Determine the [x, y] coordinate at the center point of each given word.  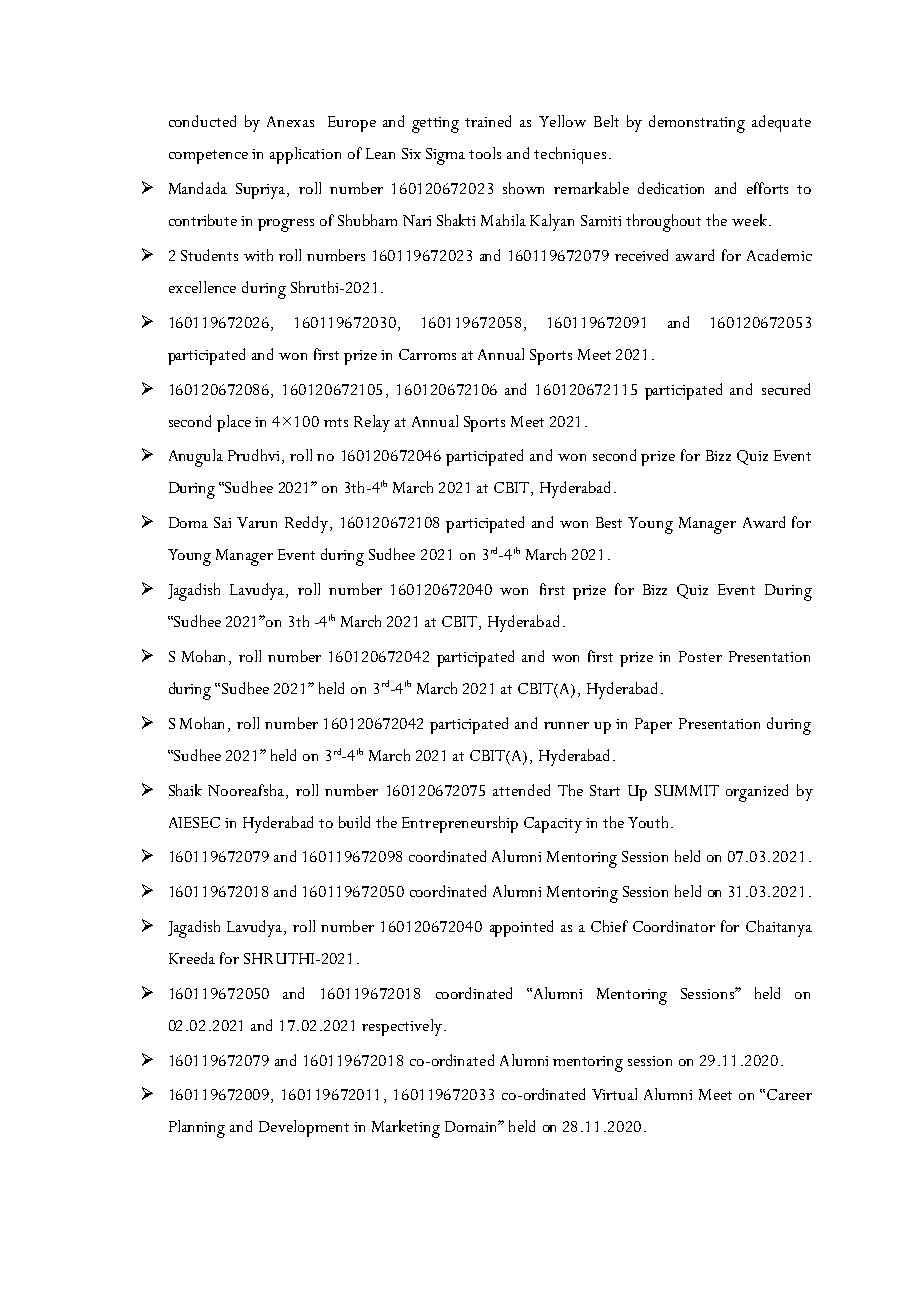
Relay [372, 423]
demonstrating [697, 124]
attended [521, 790]
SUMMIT [687, 790]
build [354, 822]
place [234, 423]
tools [485, 153]
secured [786, 389]
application [305, 155]
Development [304, 1128]
